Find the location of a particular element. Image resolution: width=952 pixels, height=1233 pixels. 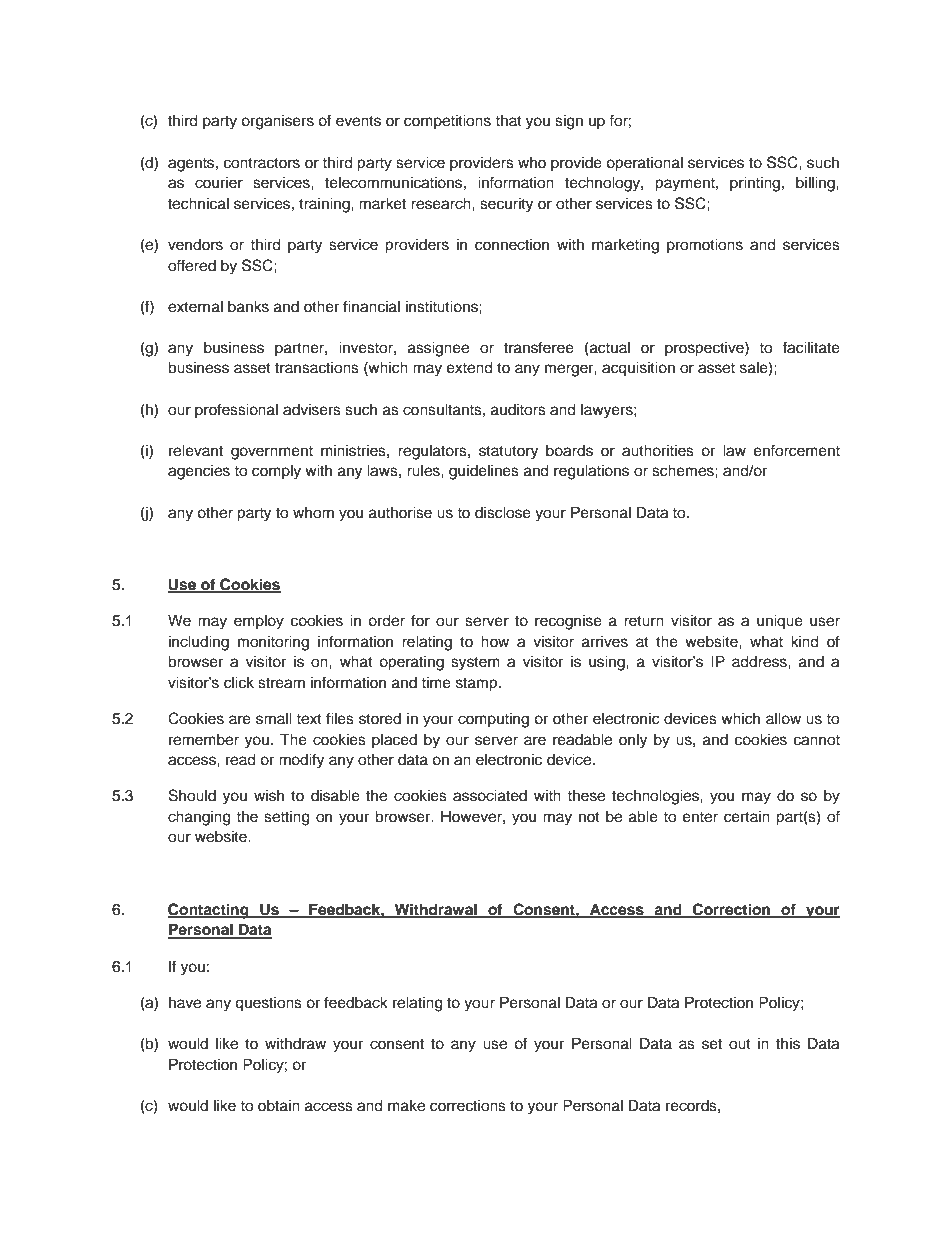

contractors is located at coordinates (262, 163).
